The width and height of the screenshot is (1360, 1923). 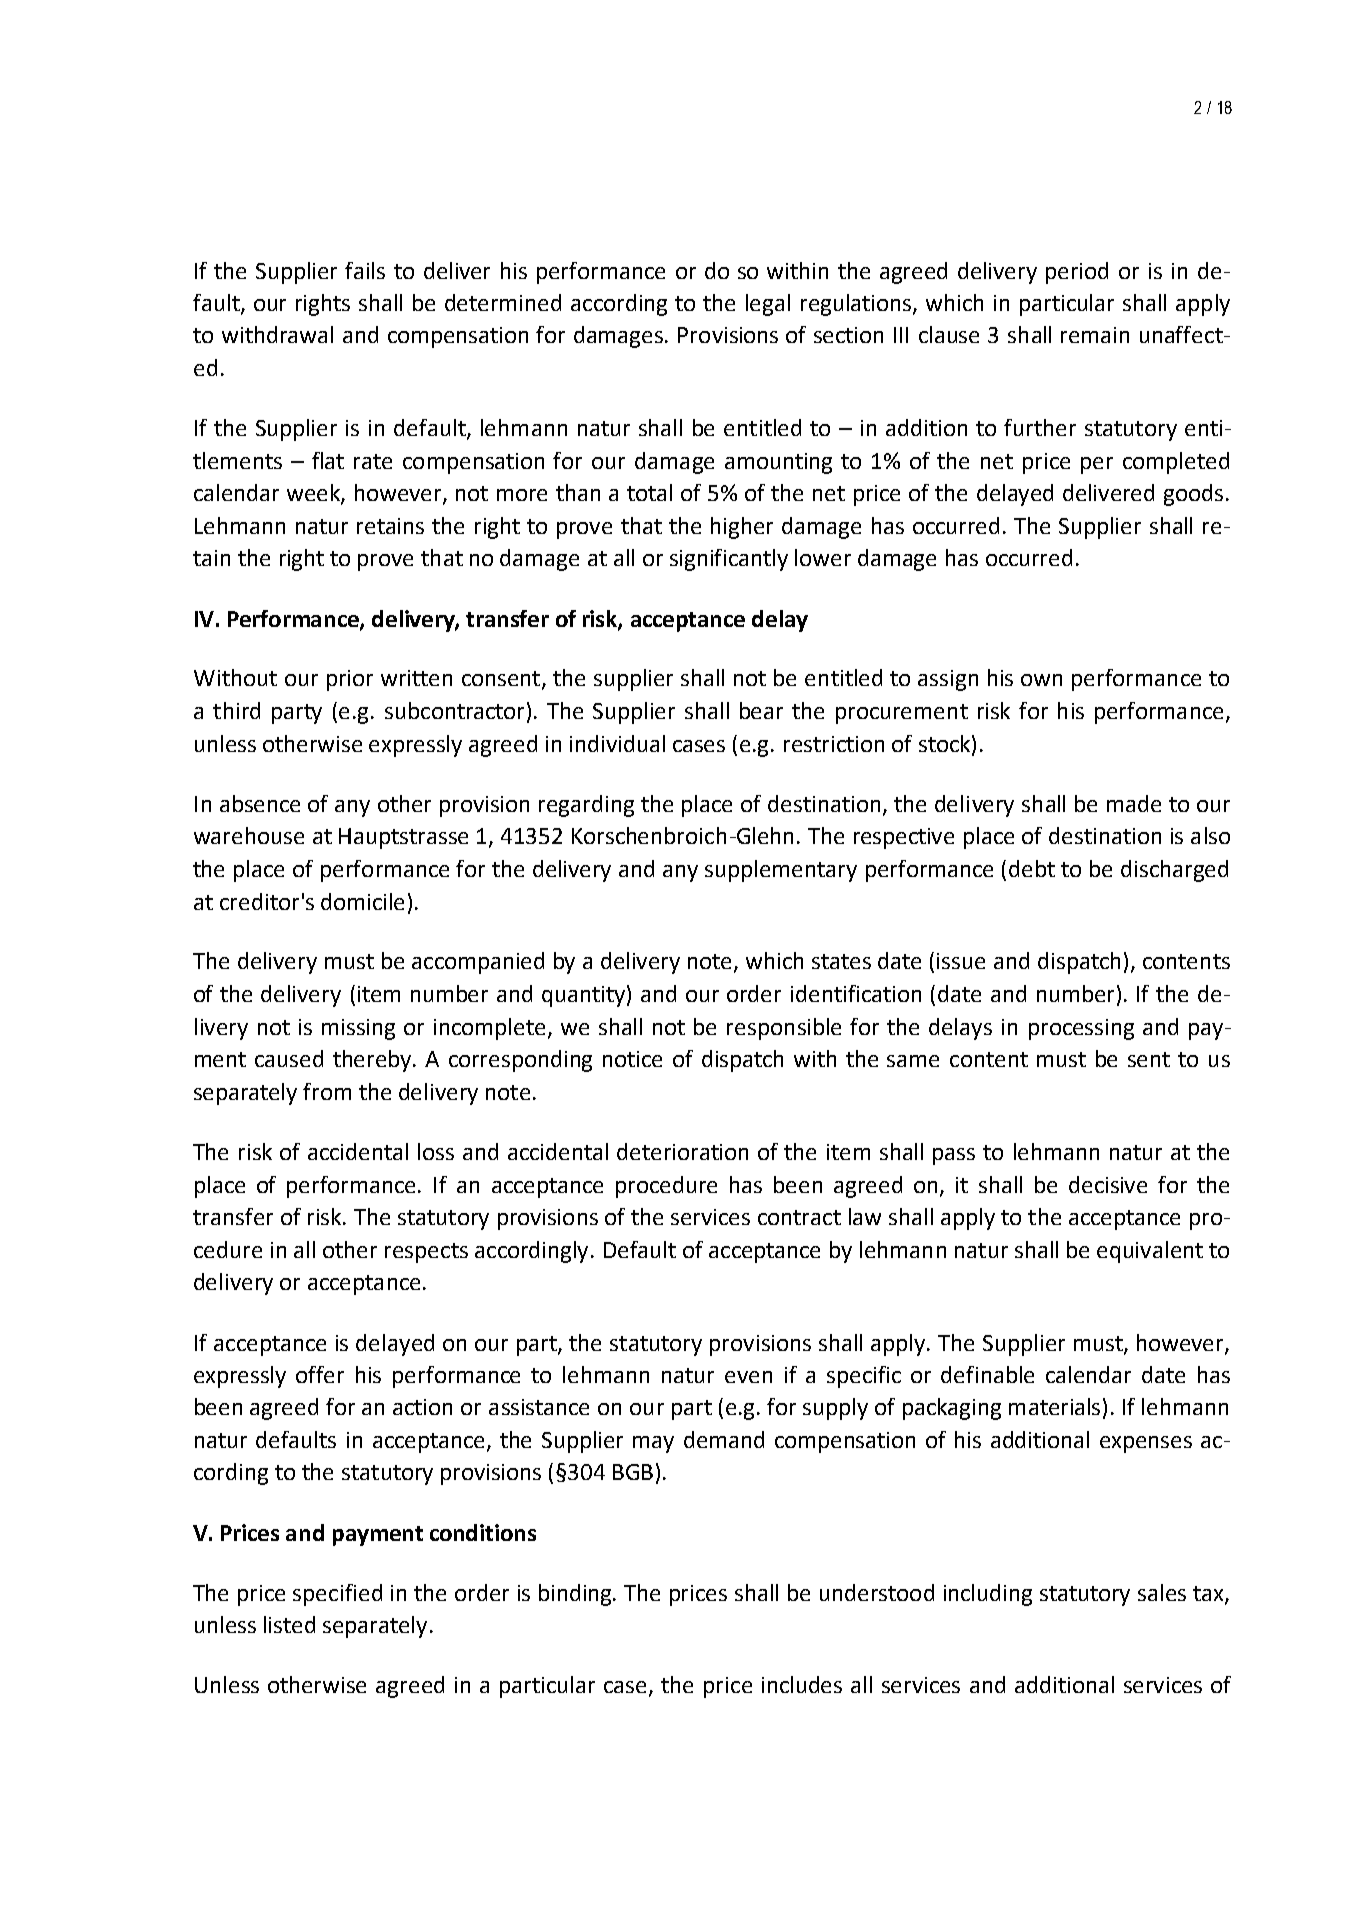 What do you see at coordinates (748, 1377) in the screenshot?
I see `even` at bounding box center [748, 1377].
